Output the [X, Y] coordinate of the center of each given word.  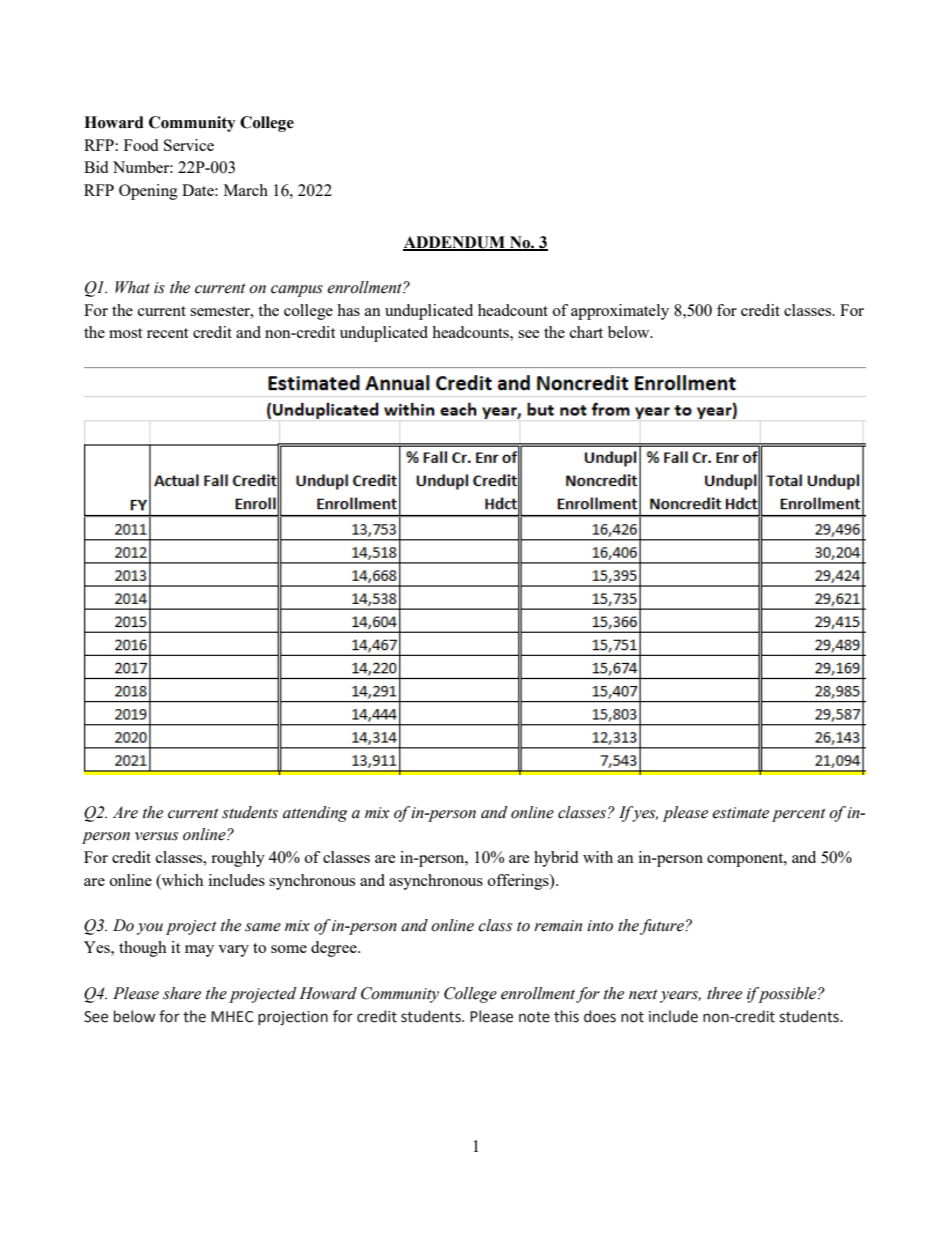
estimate [740, 813]
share [182, 993]
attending [315, 814]
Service [189, 145]
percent [799, 815]
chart [586, 332]
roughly [238, 859]
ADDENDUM [455, 243]
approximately [620, 312]
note [534, 1017]
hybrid [556, 859]
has [348, 310]
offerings [519, 882]
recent [167, 333]
